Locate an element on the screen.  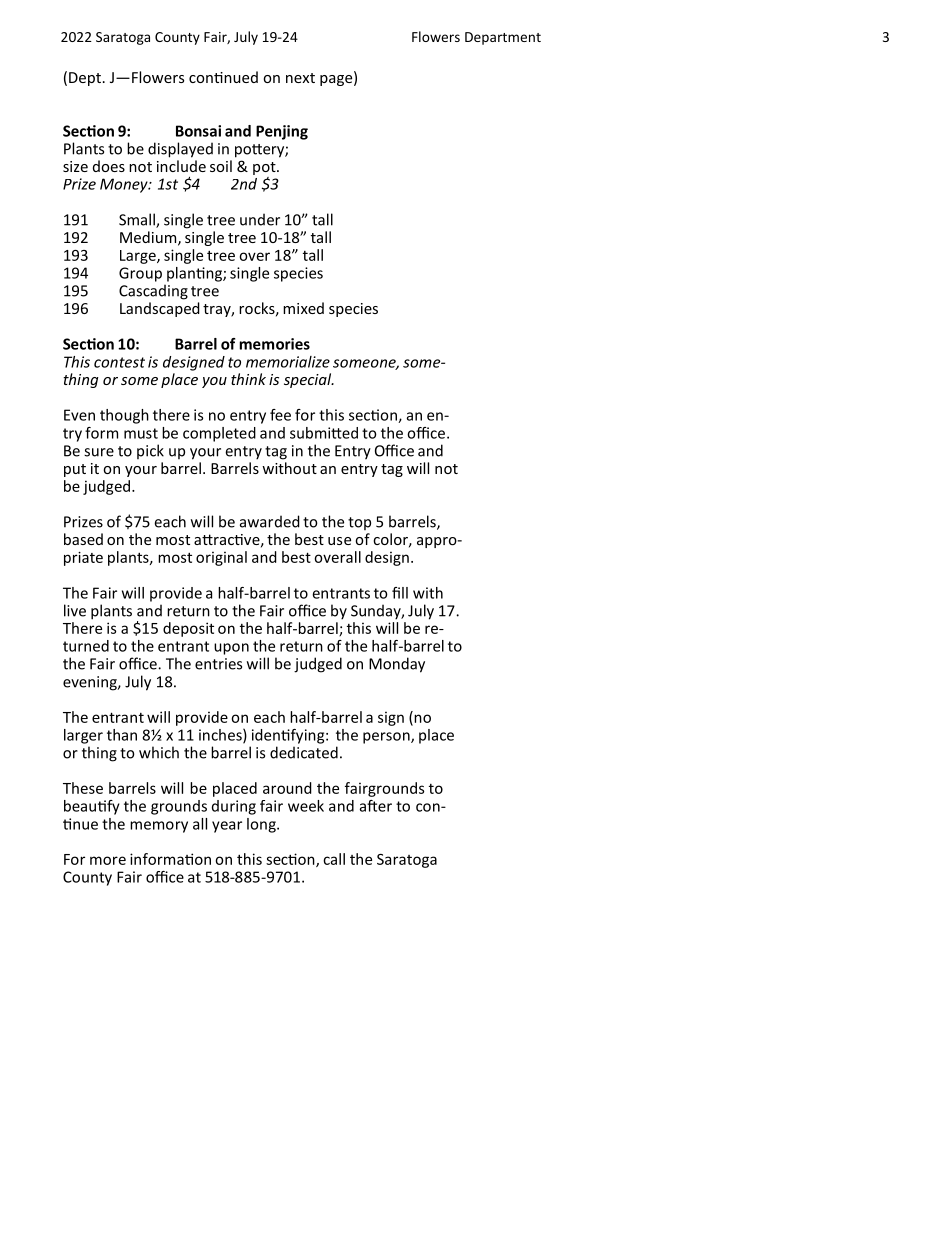
must is located at coordinates (141, 433).
